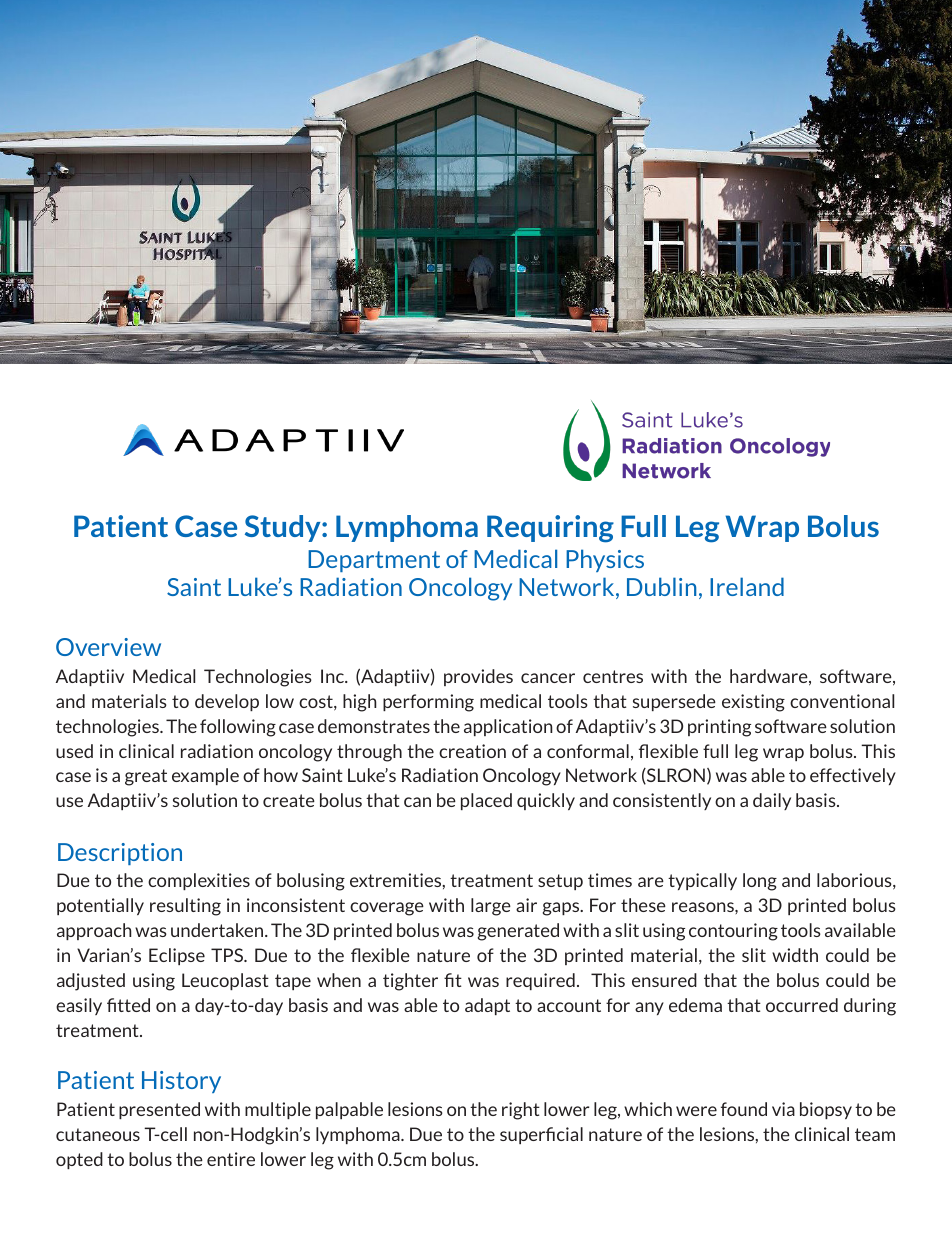 The width and height of the screenshot is (952, 1233). I want to click on Requiring, so click(550, 529).
